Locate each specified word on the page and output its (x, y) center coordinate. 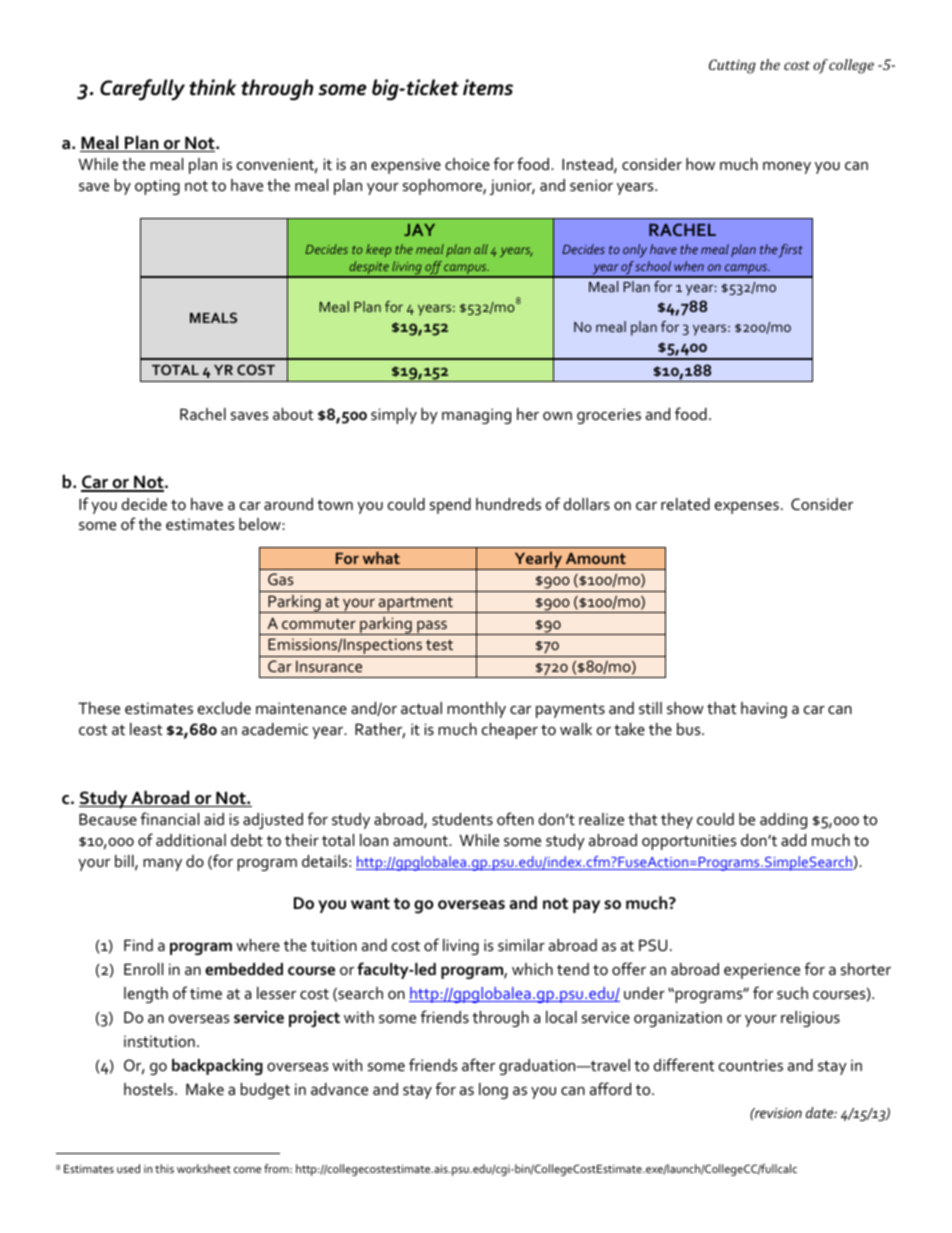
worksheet (204, 1168)
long (493, 1091)
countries (751, 1065)
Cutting (732, 66)
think (212, 87)
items (488, 87)
